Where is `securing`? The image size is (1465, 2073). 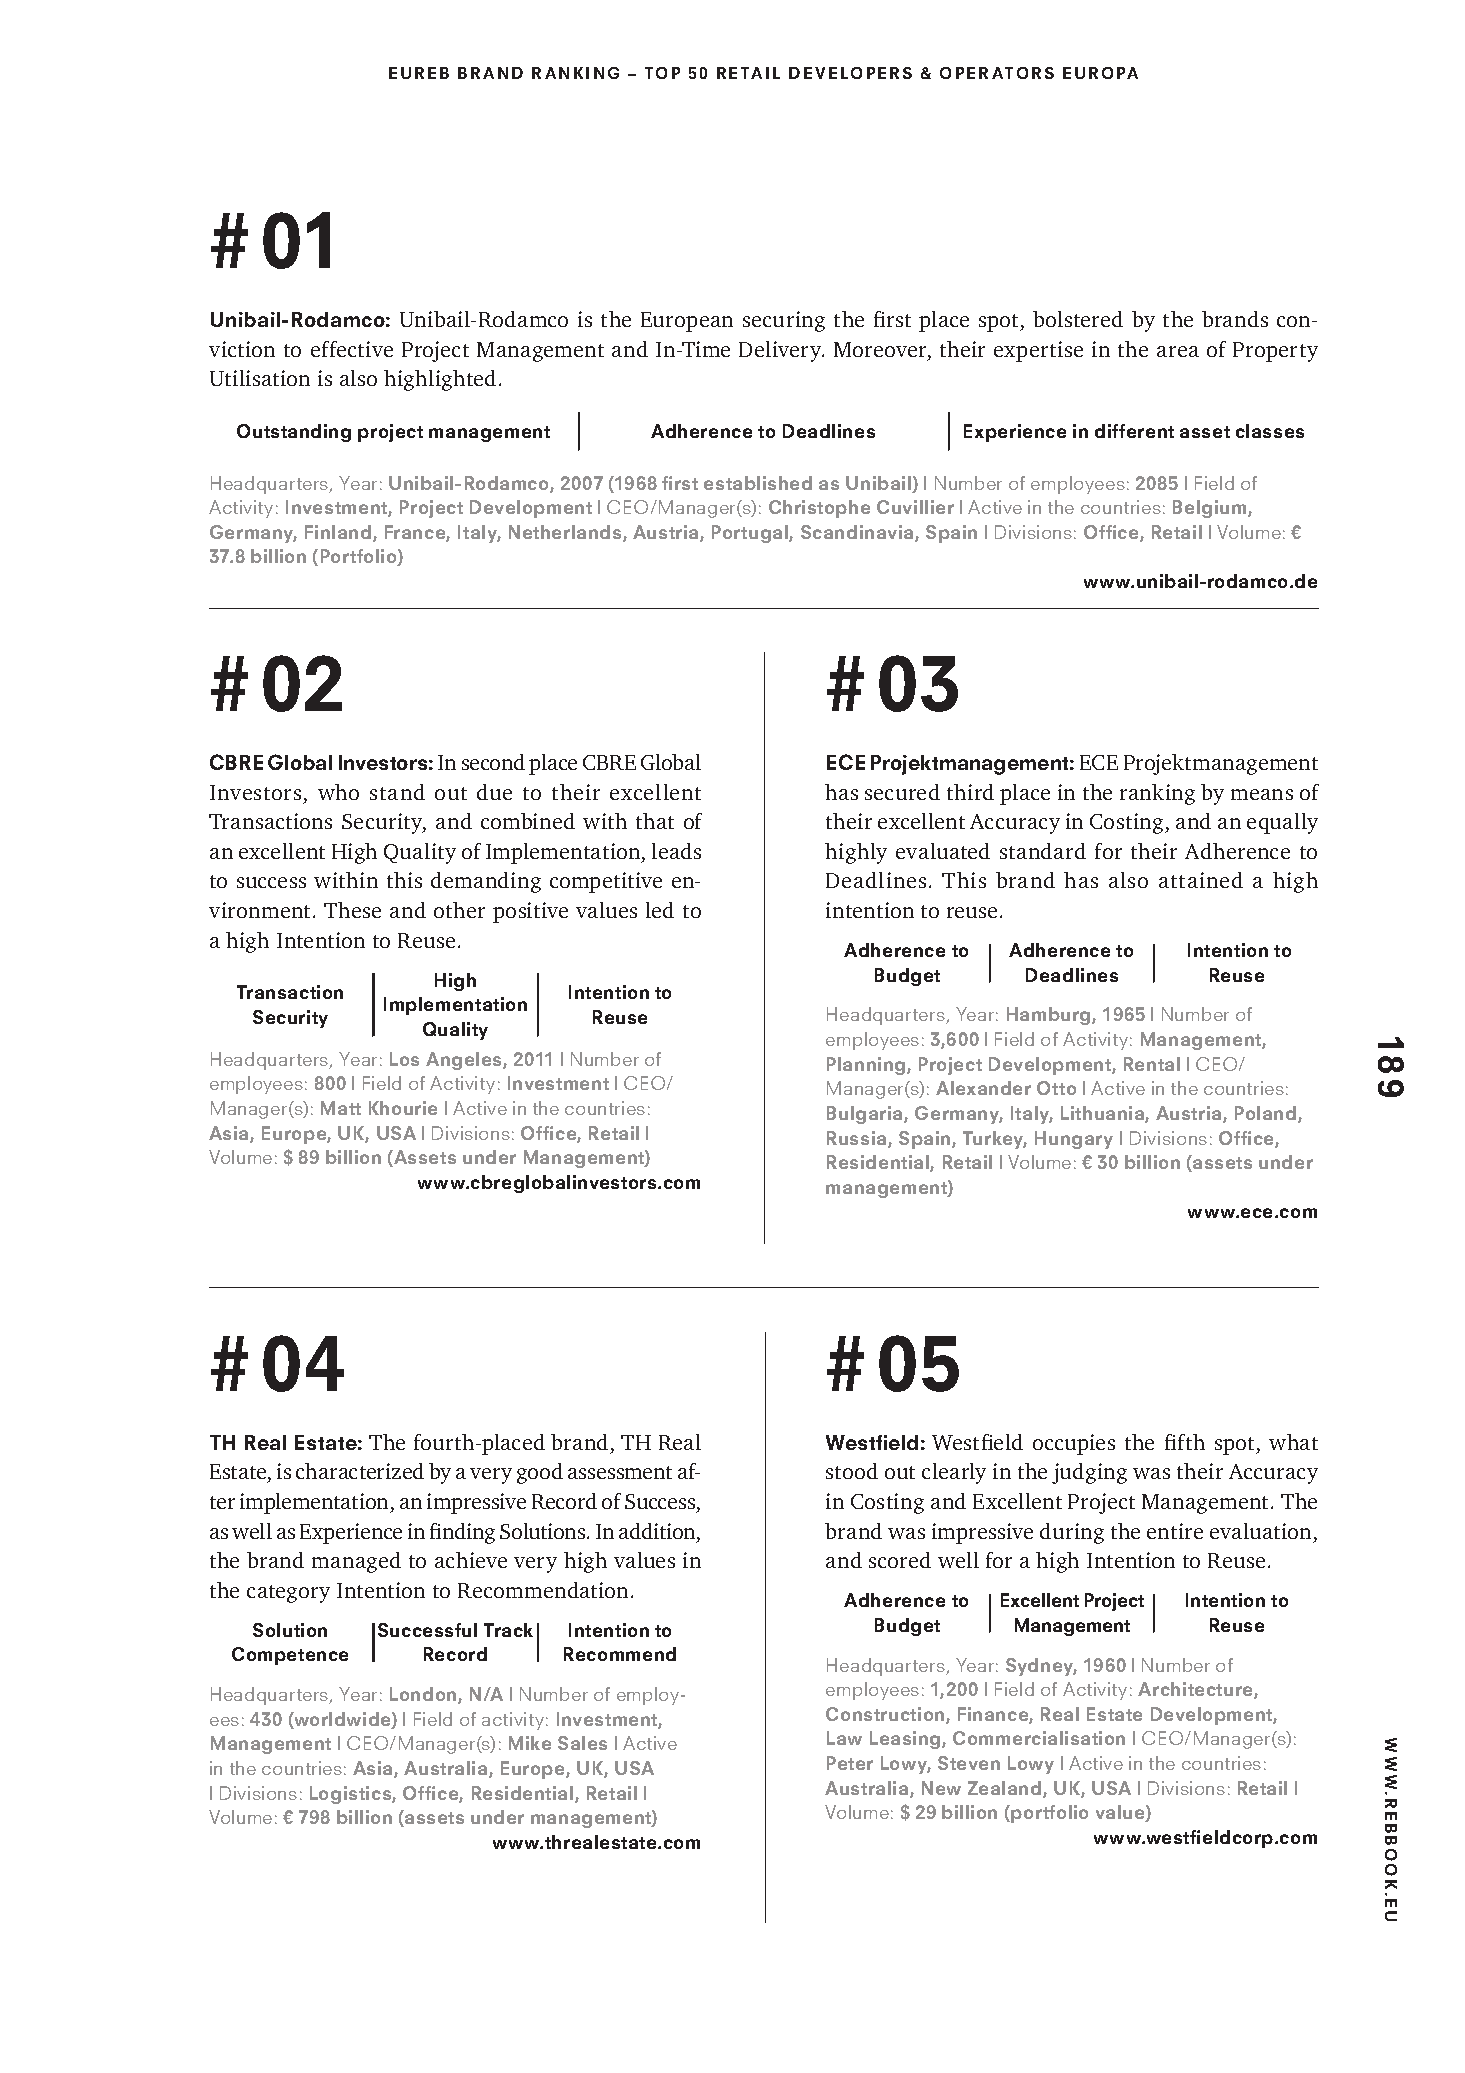 securing is located at coordinates (784, 321).
